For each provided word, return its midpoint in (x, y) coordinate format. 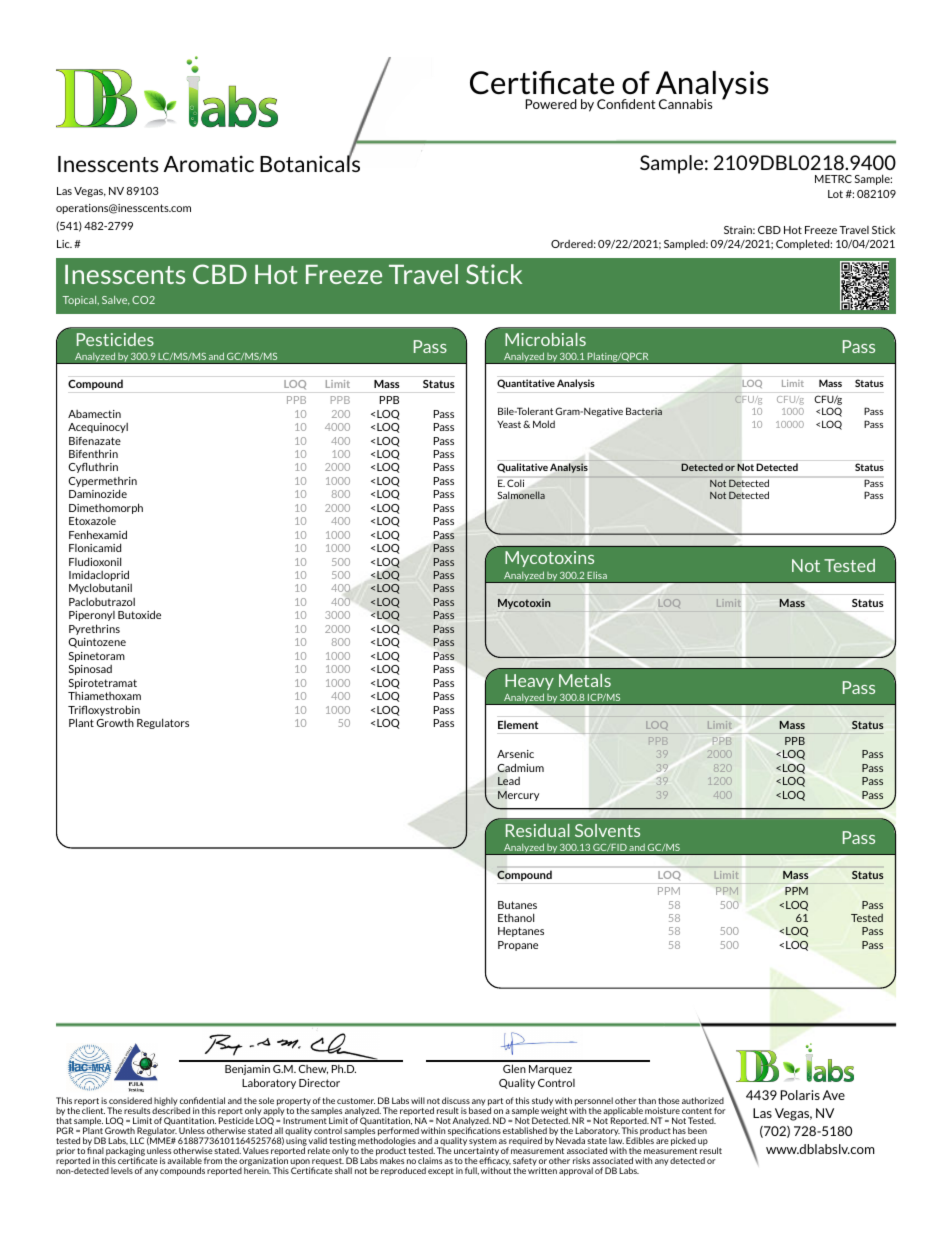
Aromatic (209, 163)
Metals (585, 680)
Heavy (529, 682)
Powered (551, 104)
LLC (137, 1140)
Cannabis (685, 104)
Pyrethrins (94, 629)
